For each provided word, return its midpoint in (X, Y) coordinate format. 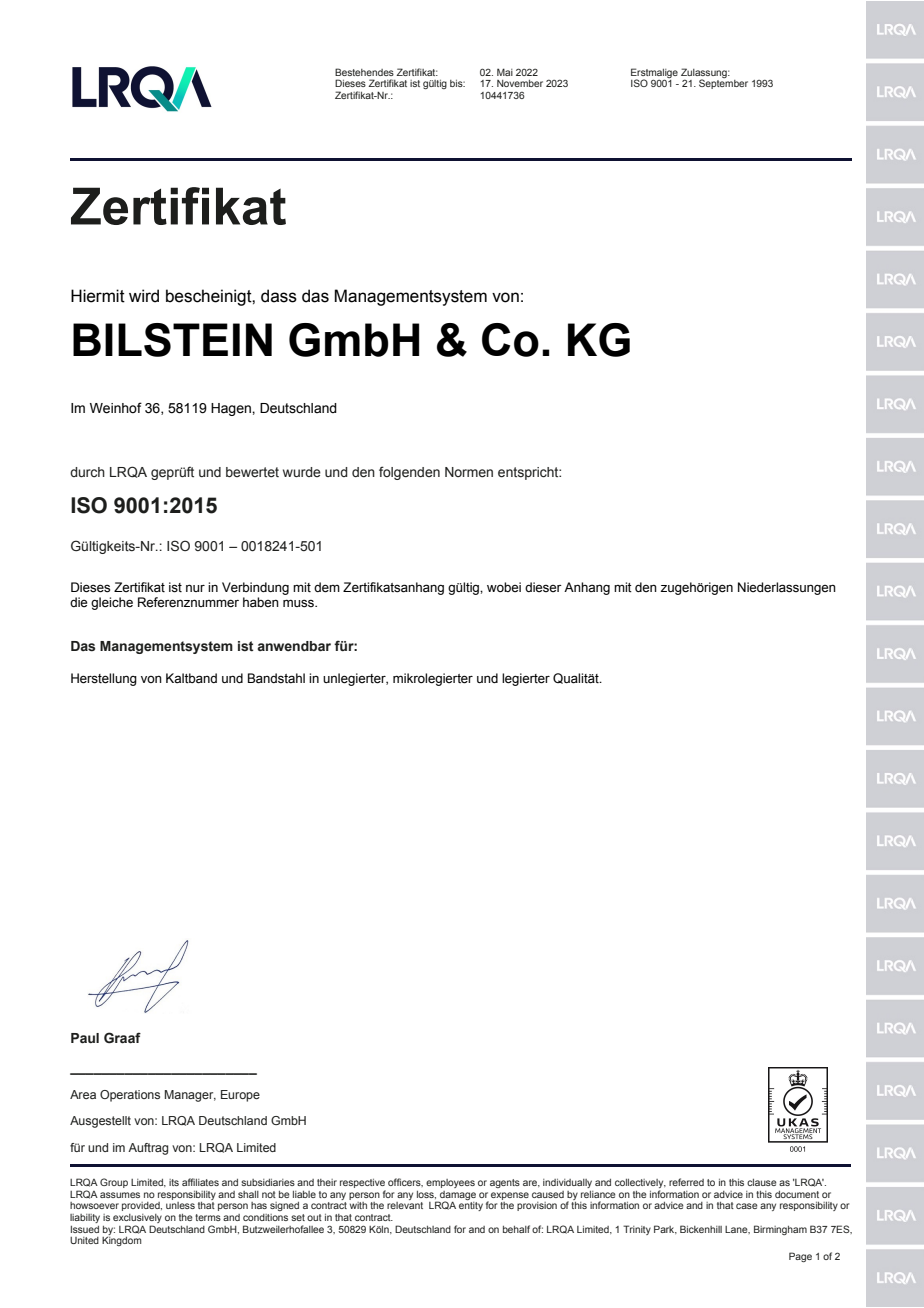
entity (471, 1206)
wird (144, 296)
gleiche (112, 603)
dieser (543, 587)
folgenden (409, 473)
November (520, 83)
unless (180, 1205)
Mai (505, 72)
